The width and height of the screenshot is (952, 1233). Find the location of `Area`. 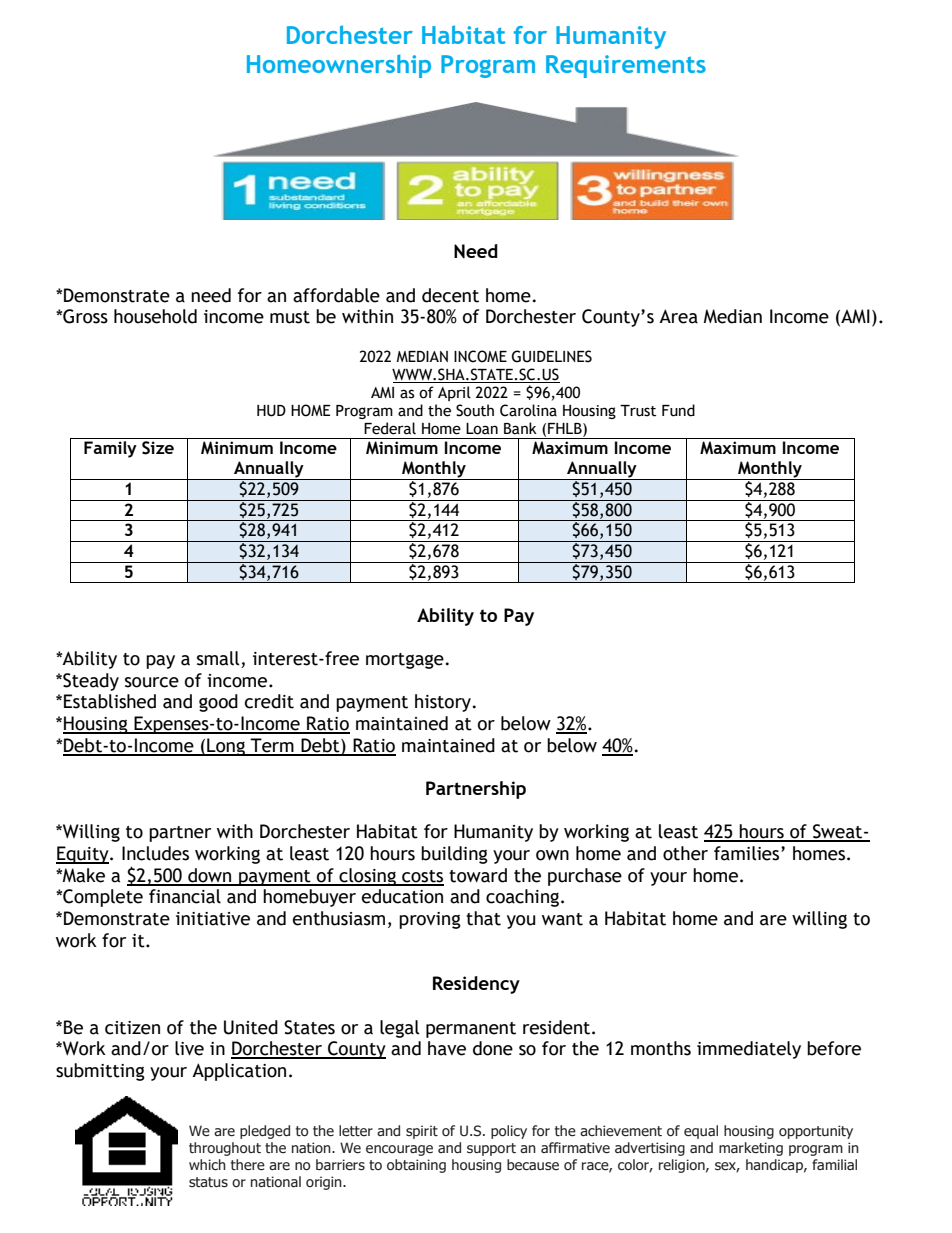

Area is located at coordinates (678, 316).
